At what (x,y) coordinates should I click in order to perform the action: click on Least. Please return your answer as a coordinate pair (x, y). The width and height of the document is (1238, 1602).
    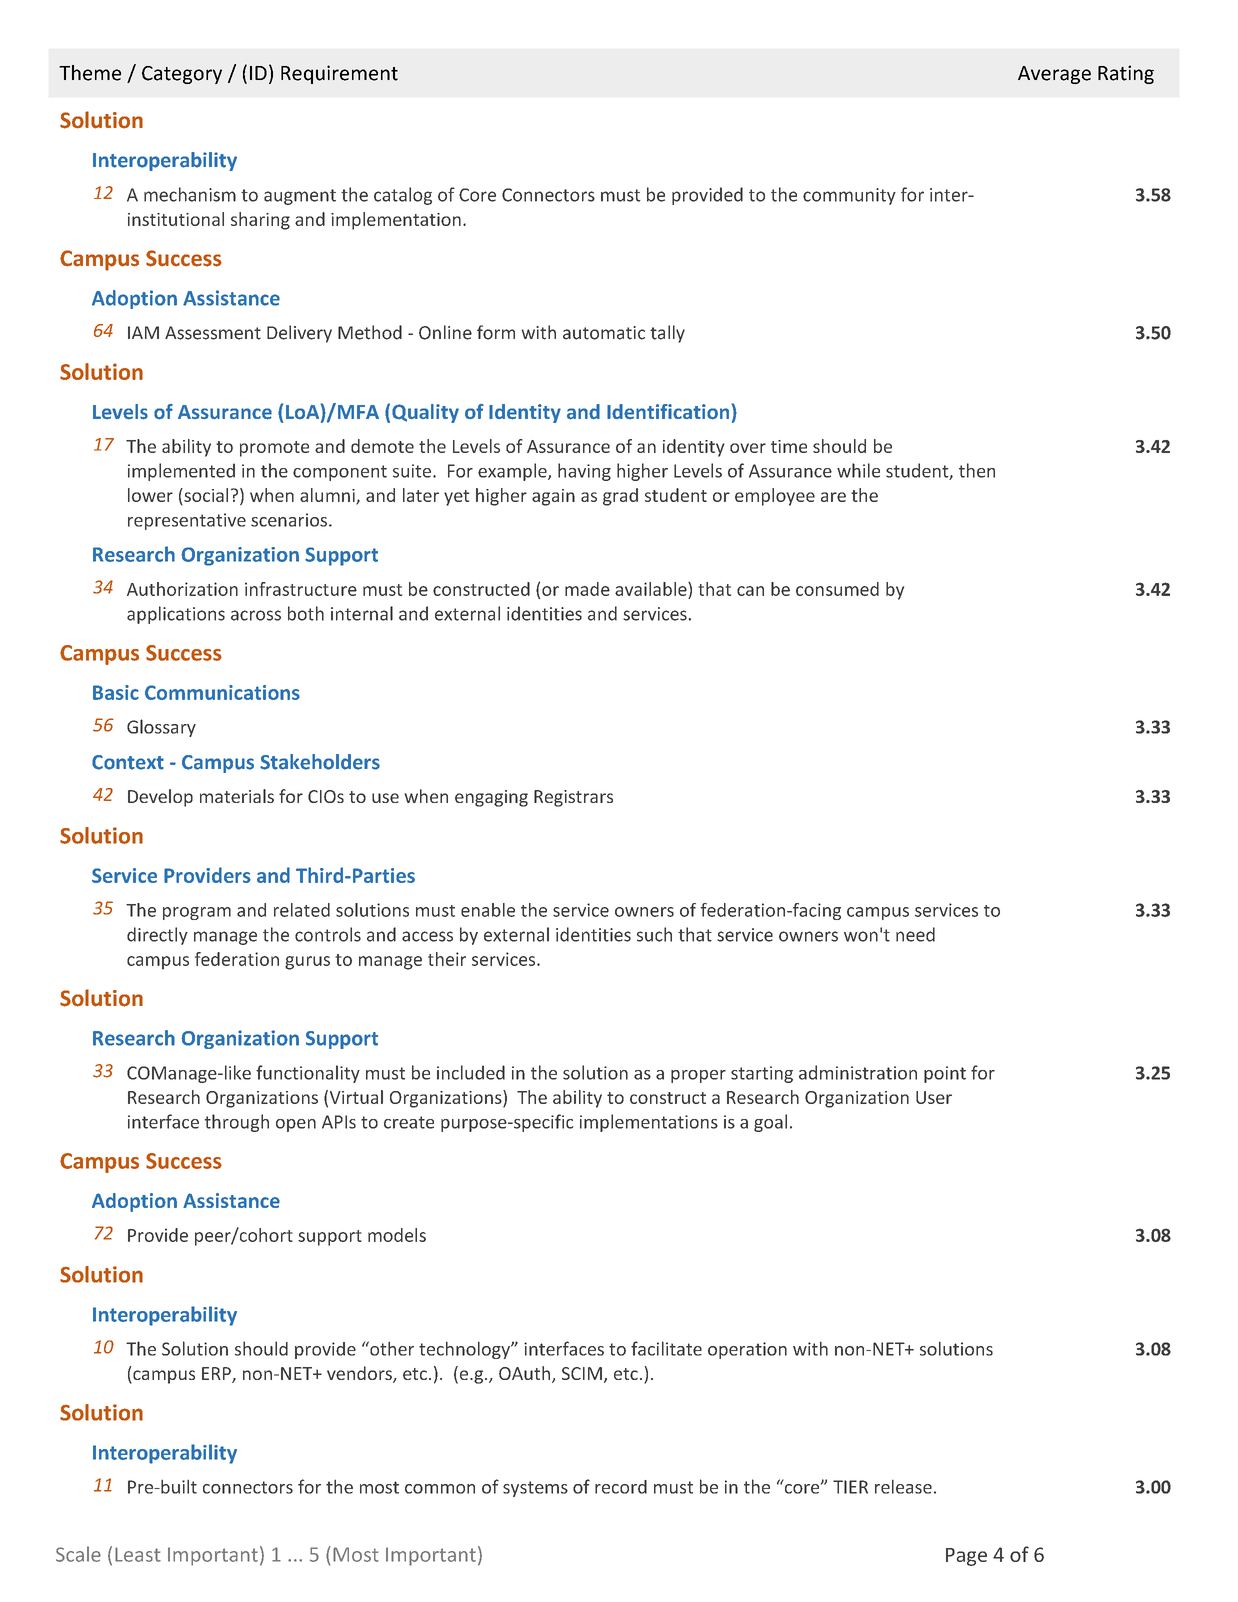
    Looking at the image, I should click on (138, 1554).
